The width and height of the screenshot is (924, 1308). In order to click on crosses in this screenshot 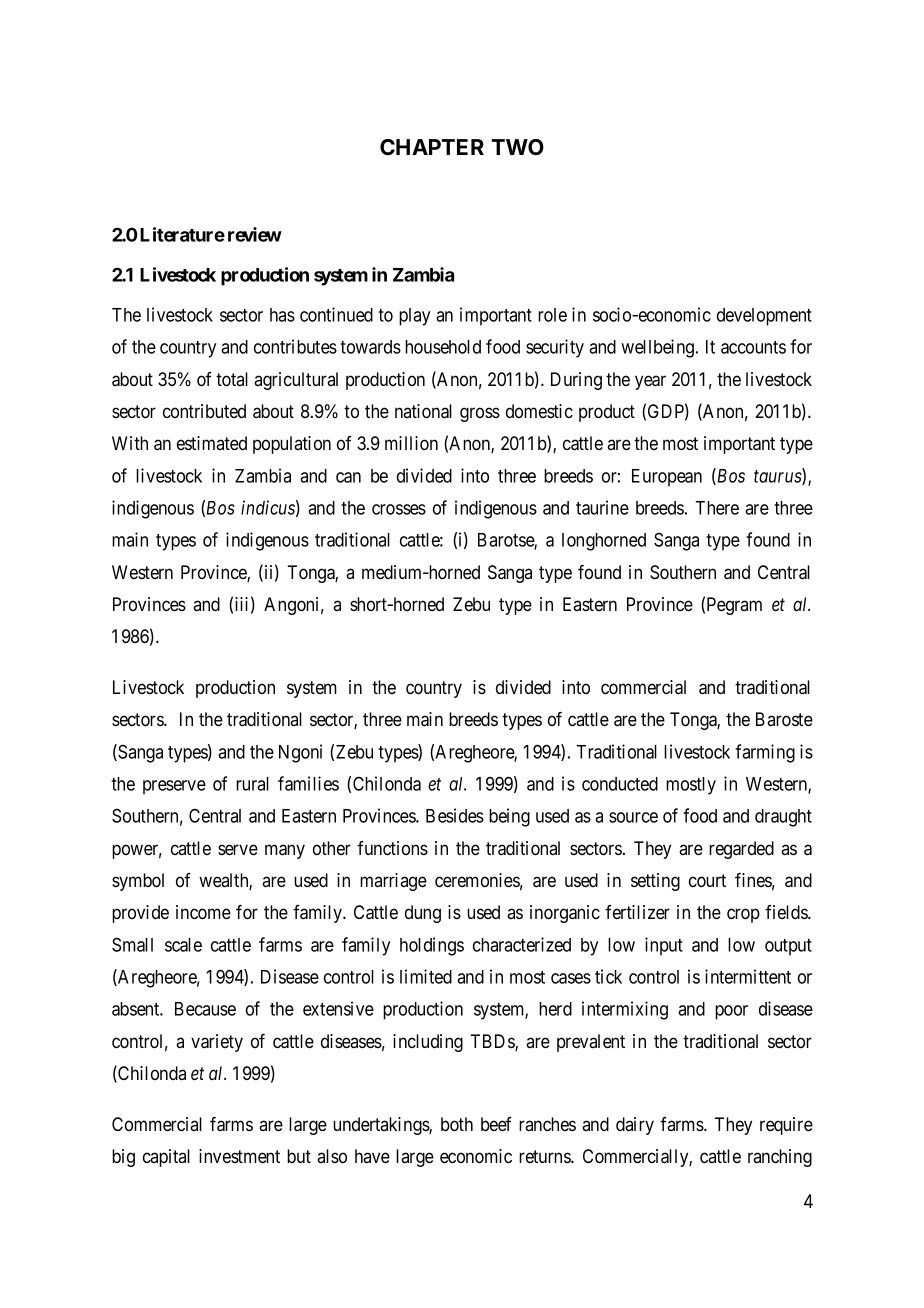, I will do `click(399, 509)`.
